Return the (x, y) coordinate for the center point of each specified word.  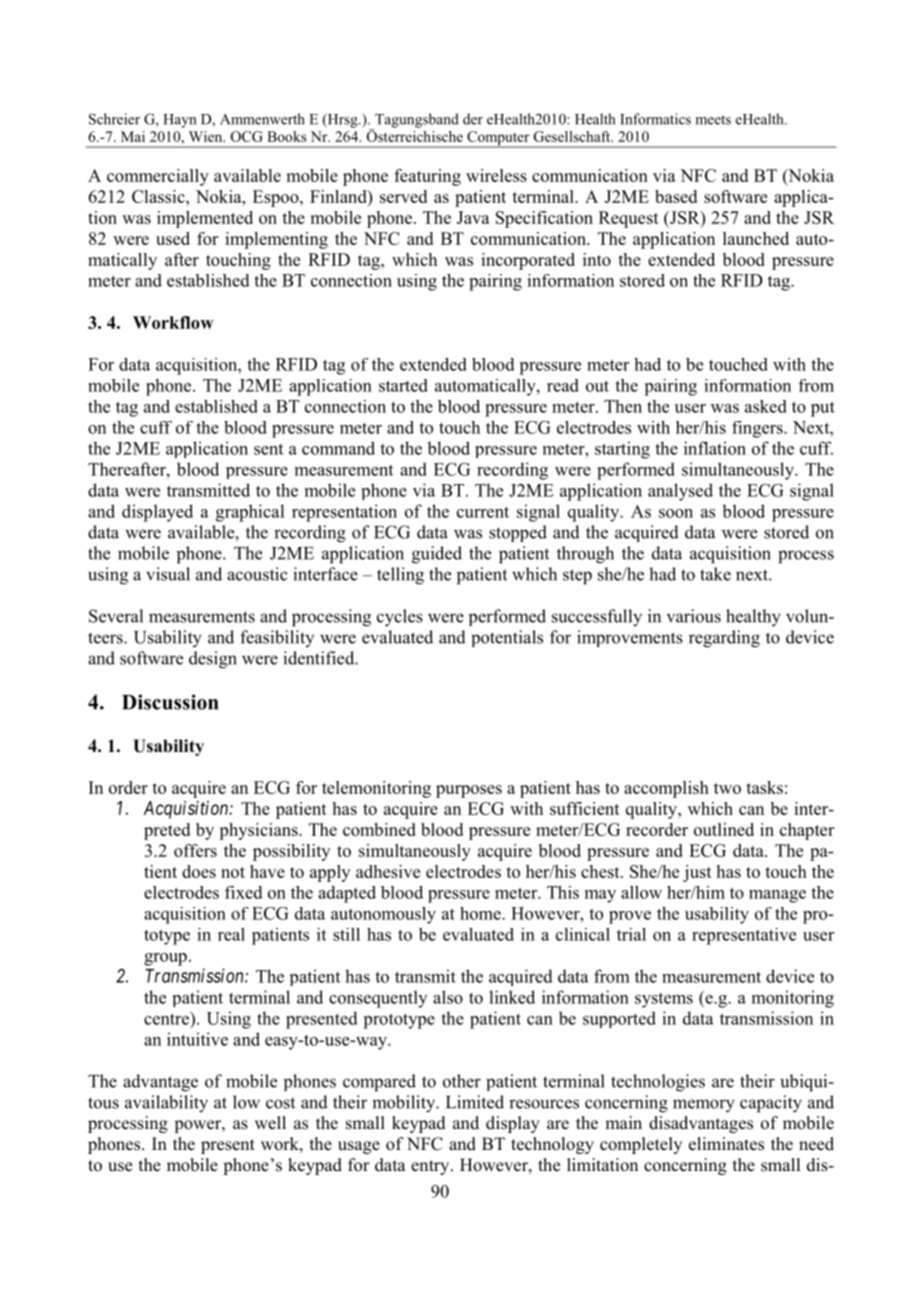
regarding (724, 639)
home (481, 913)
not (233, 872)
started (403, 385)
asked (766, 406)
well (270, 1123)
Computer (498, 139)
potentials (507, 638)
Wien (207, 136)
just (697, 873)
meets (713, 120)
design (213, 660)
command (338, 448)
